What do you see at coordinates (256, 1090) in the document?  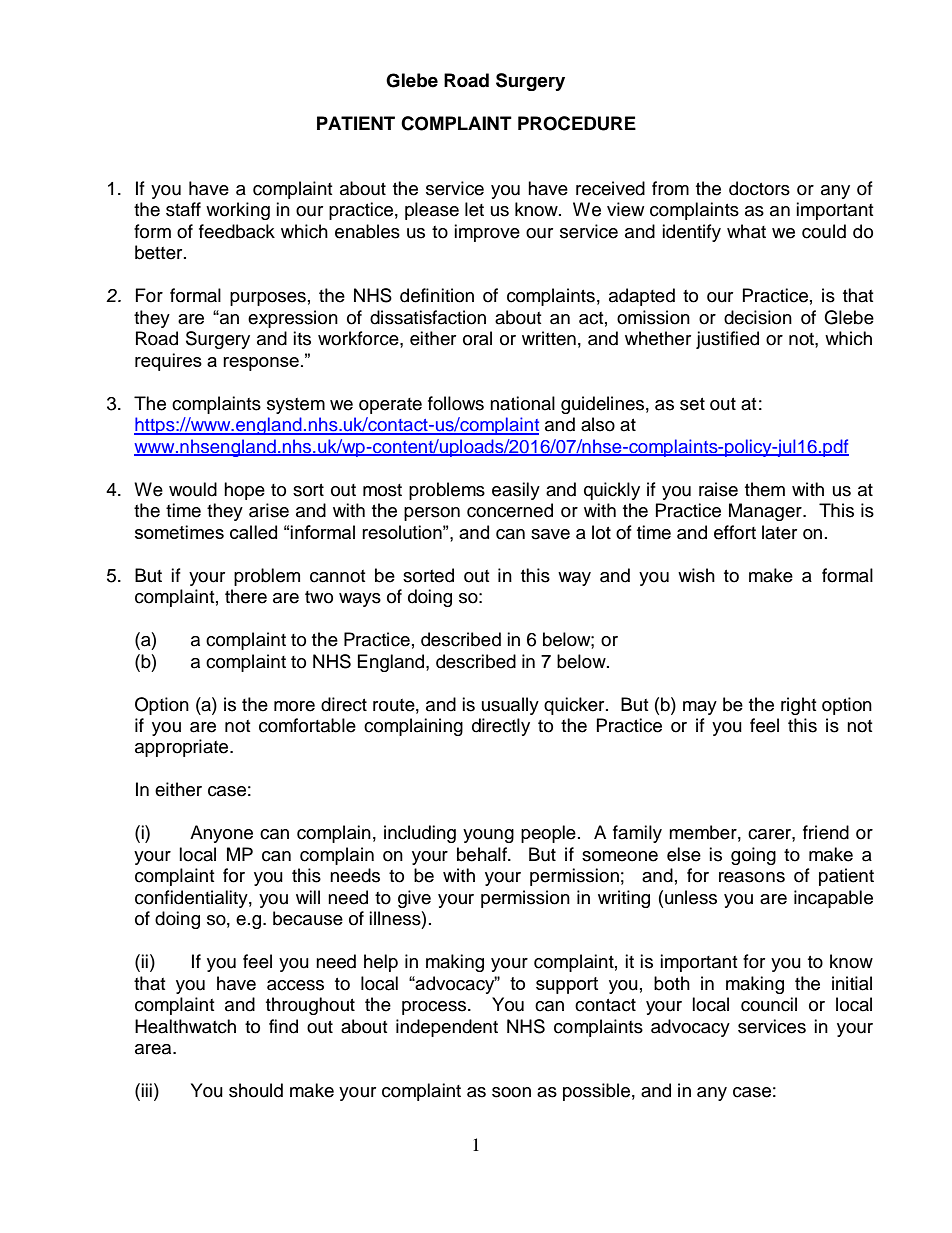 I see `should` at bounding box center [256, 1090].
